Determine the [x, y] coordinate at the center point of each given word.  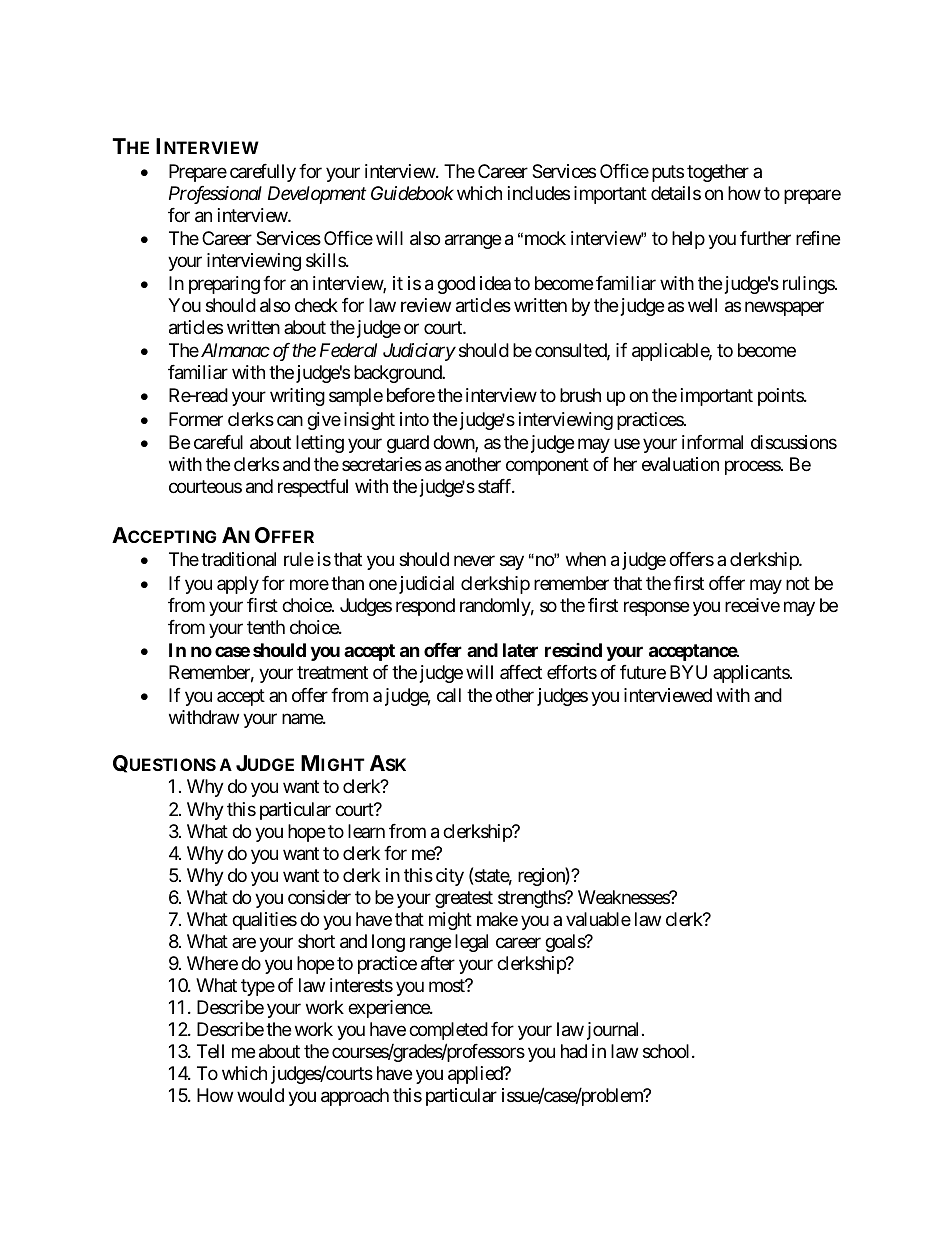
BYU [688, 672]
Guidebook [412, 193]
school [668, 1051]
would [260, 1095]
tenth [266, 627]
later [520, 650]
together [718, 173]
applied [476, 1075]
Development [317, 195]
